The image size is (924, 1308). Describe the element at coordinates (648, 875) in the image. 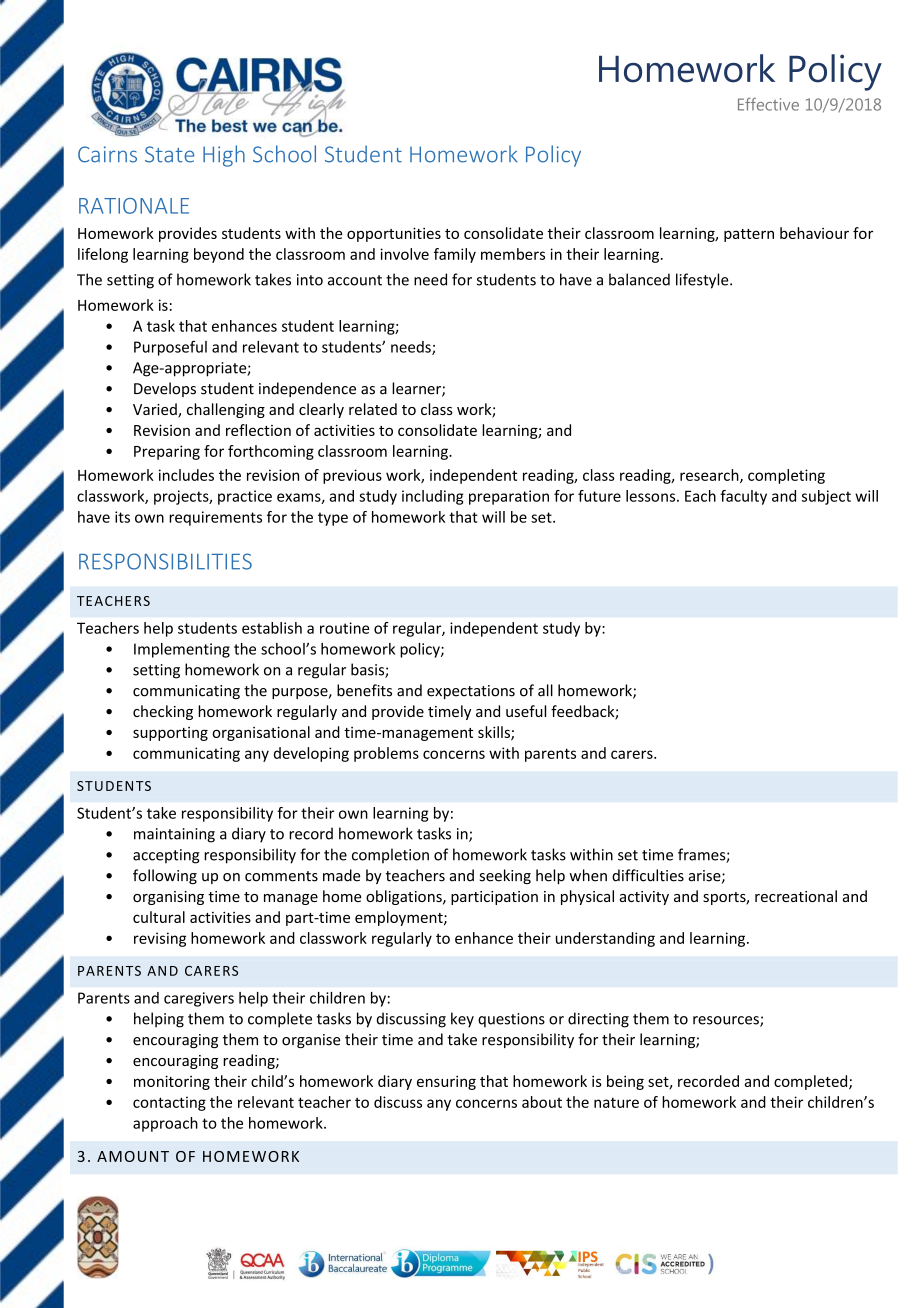

I see `difficulties` at that location.
